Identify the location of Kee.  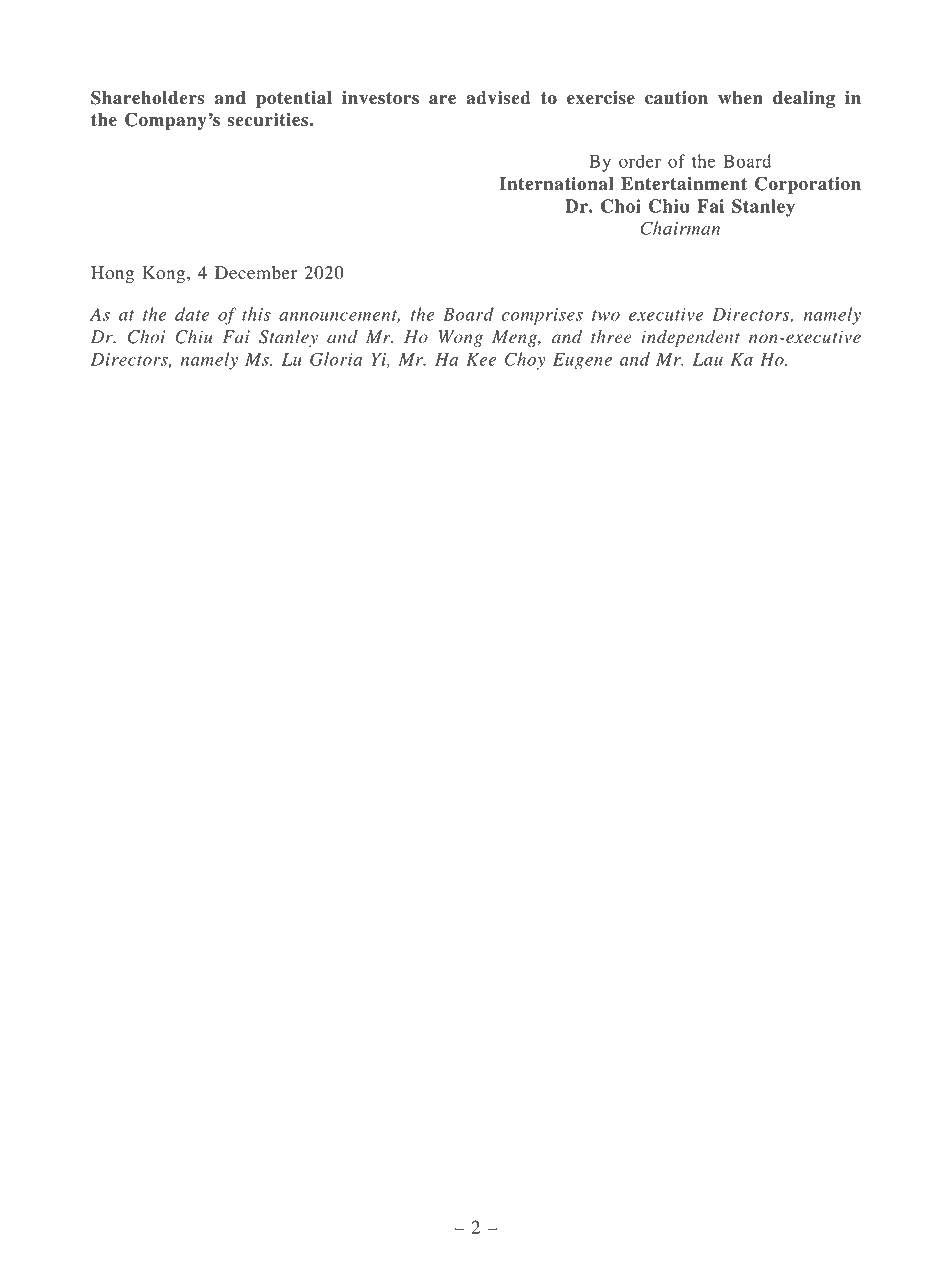
(481, 359).
